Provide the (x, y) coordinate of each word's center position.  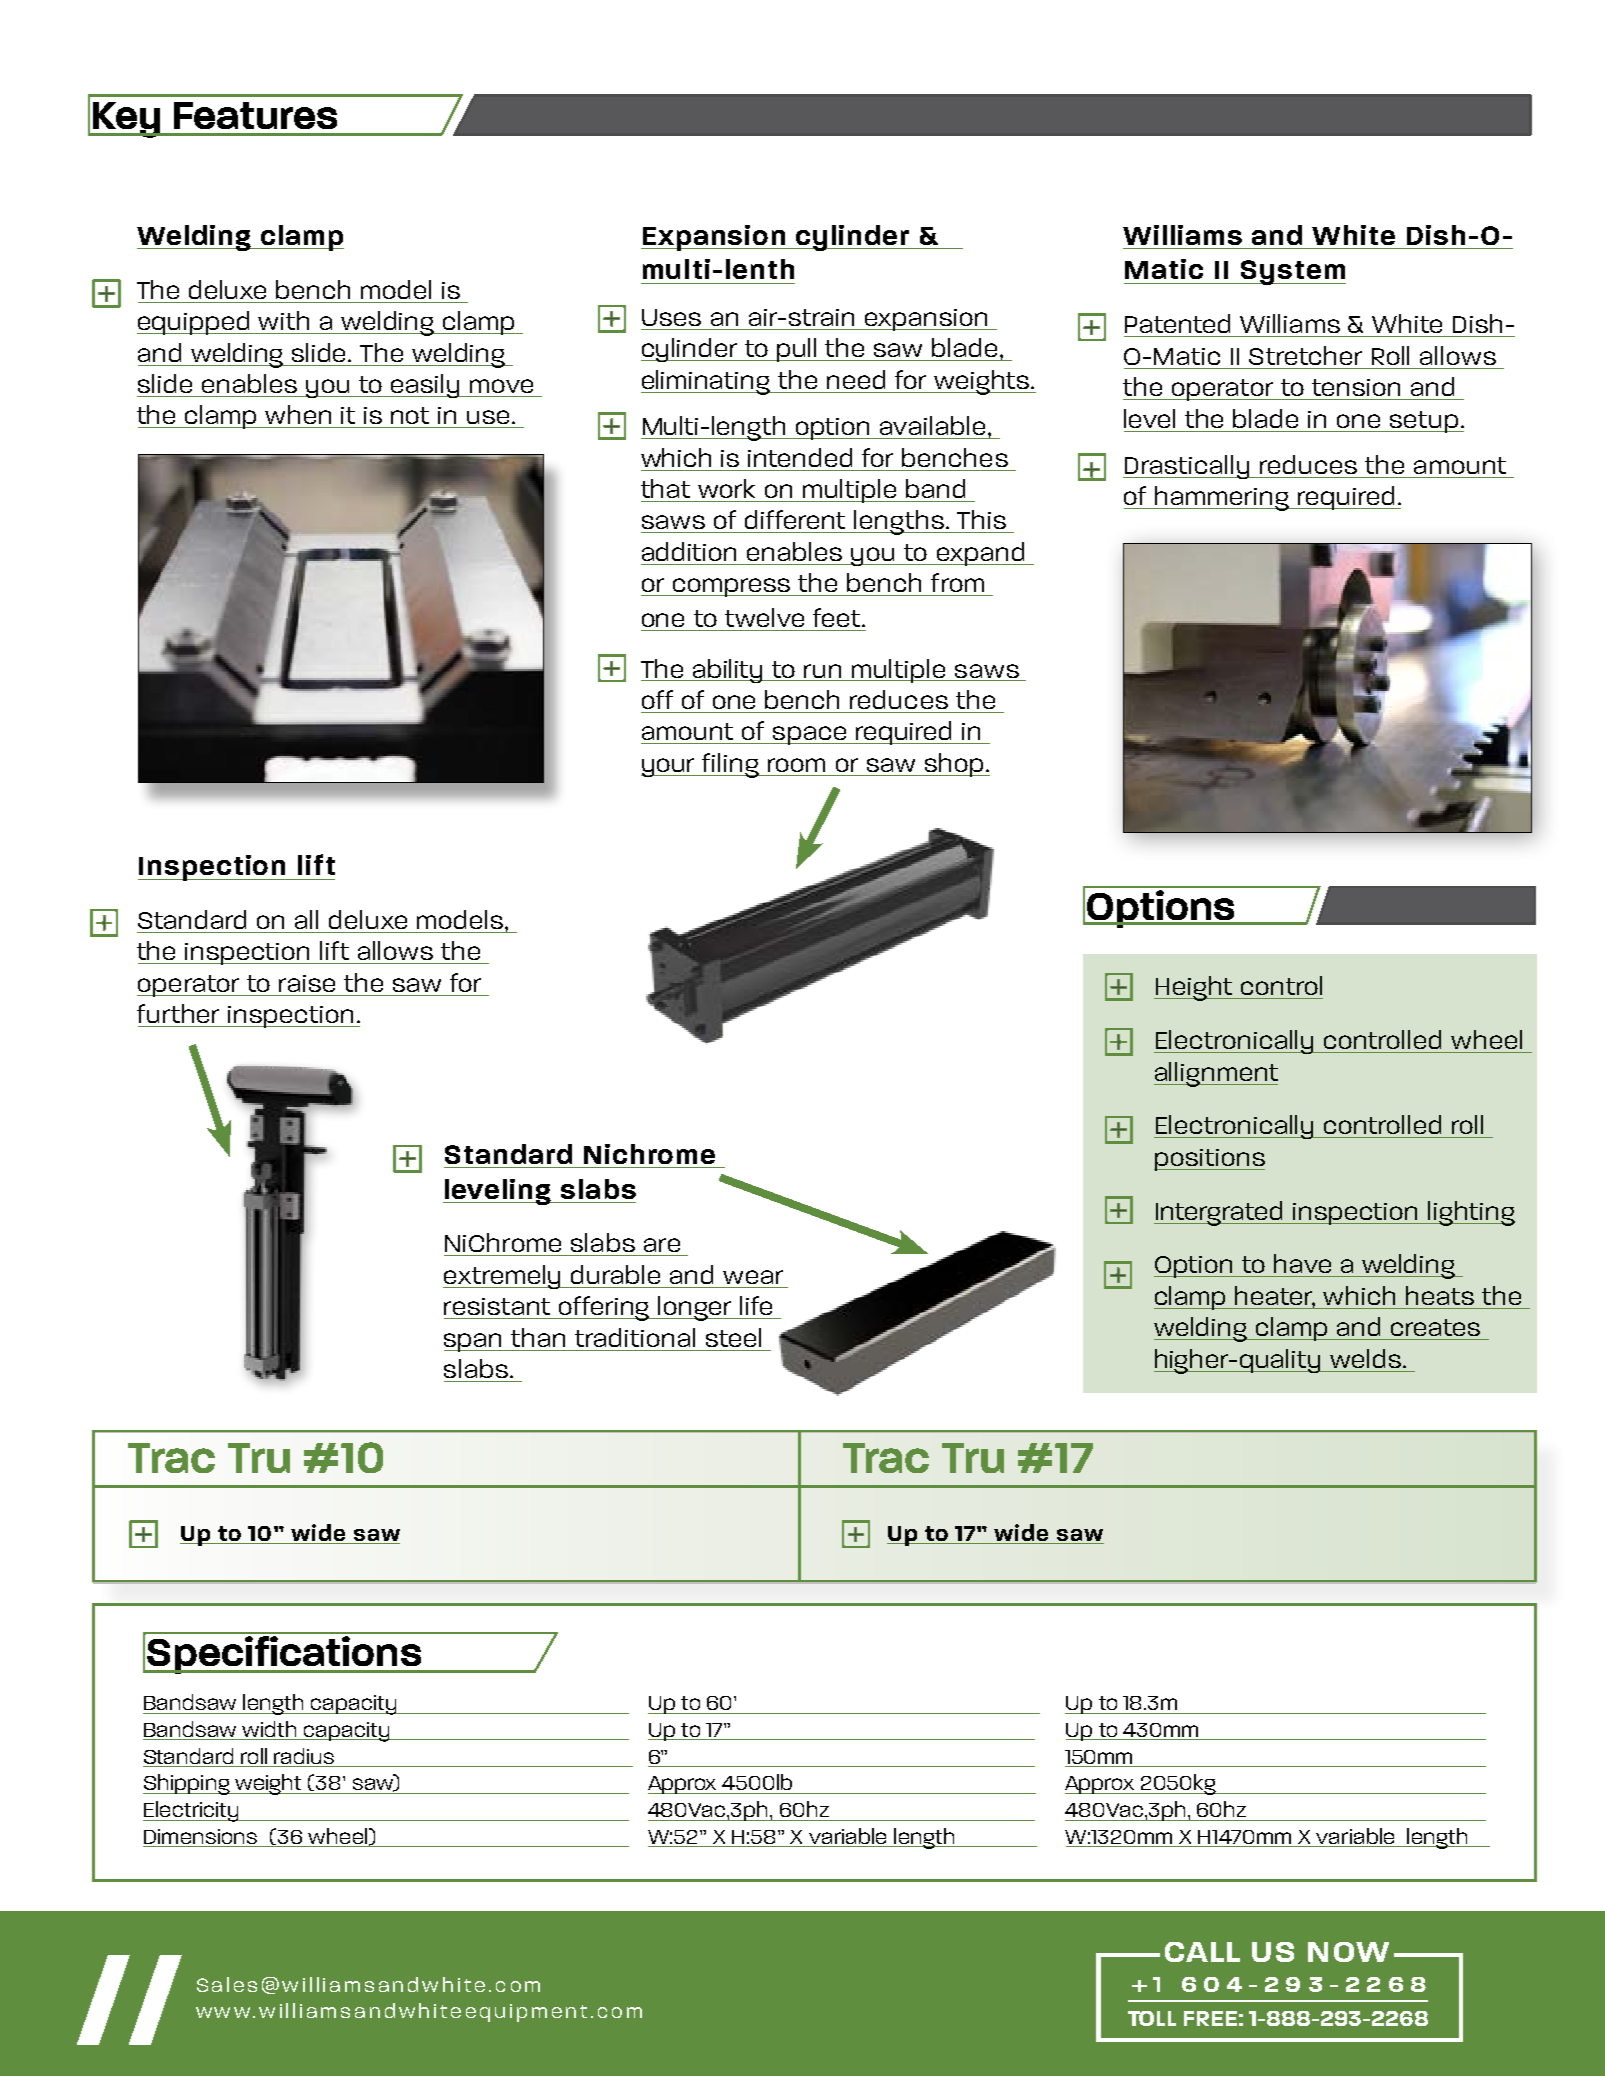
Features (255, 115)
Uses (671, 317)
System (1292, 272)
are (662, 1245)
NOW (1348, 1952)
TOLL (1152, 2018)
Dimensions (201, 1838)
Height (1194, 988)
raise (307, 983)
